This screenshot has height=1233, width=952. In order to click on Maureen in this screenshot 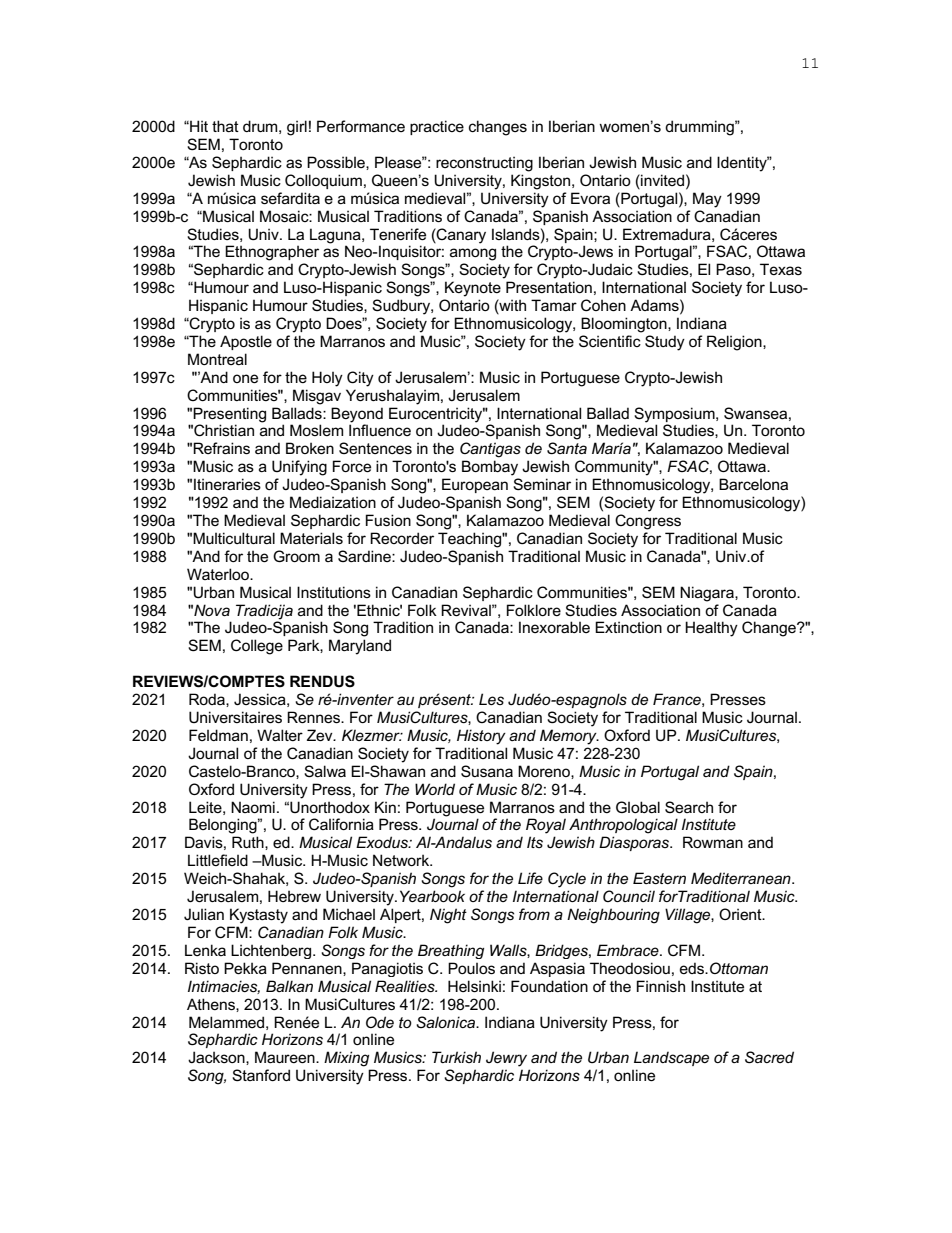, I will do `click(286, 1057)`.
